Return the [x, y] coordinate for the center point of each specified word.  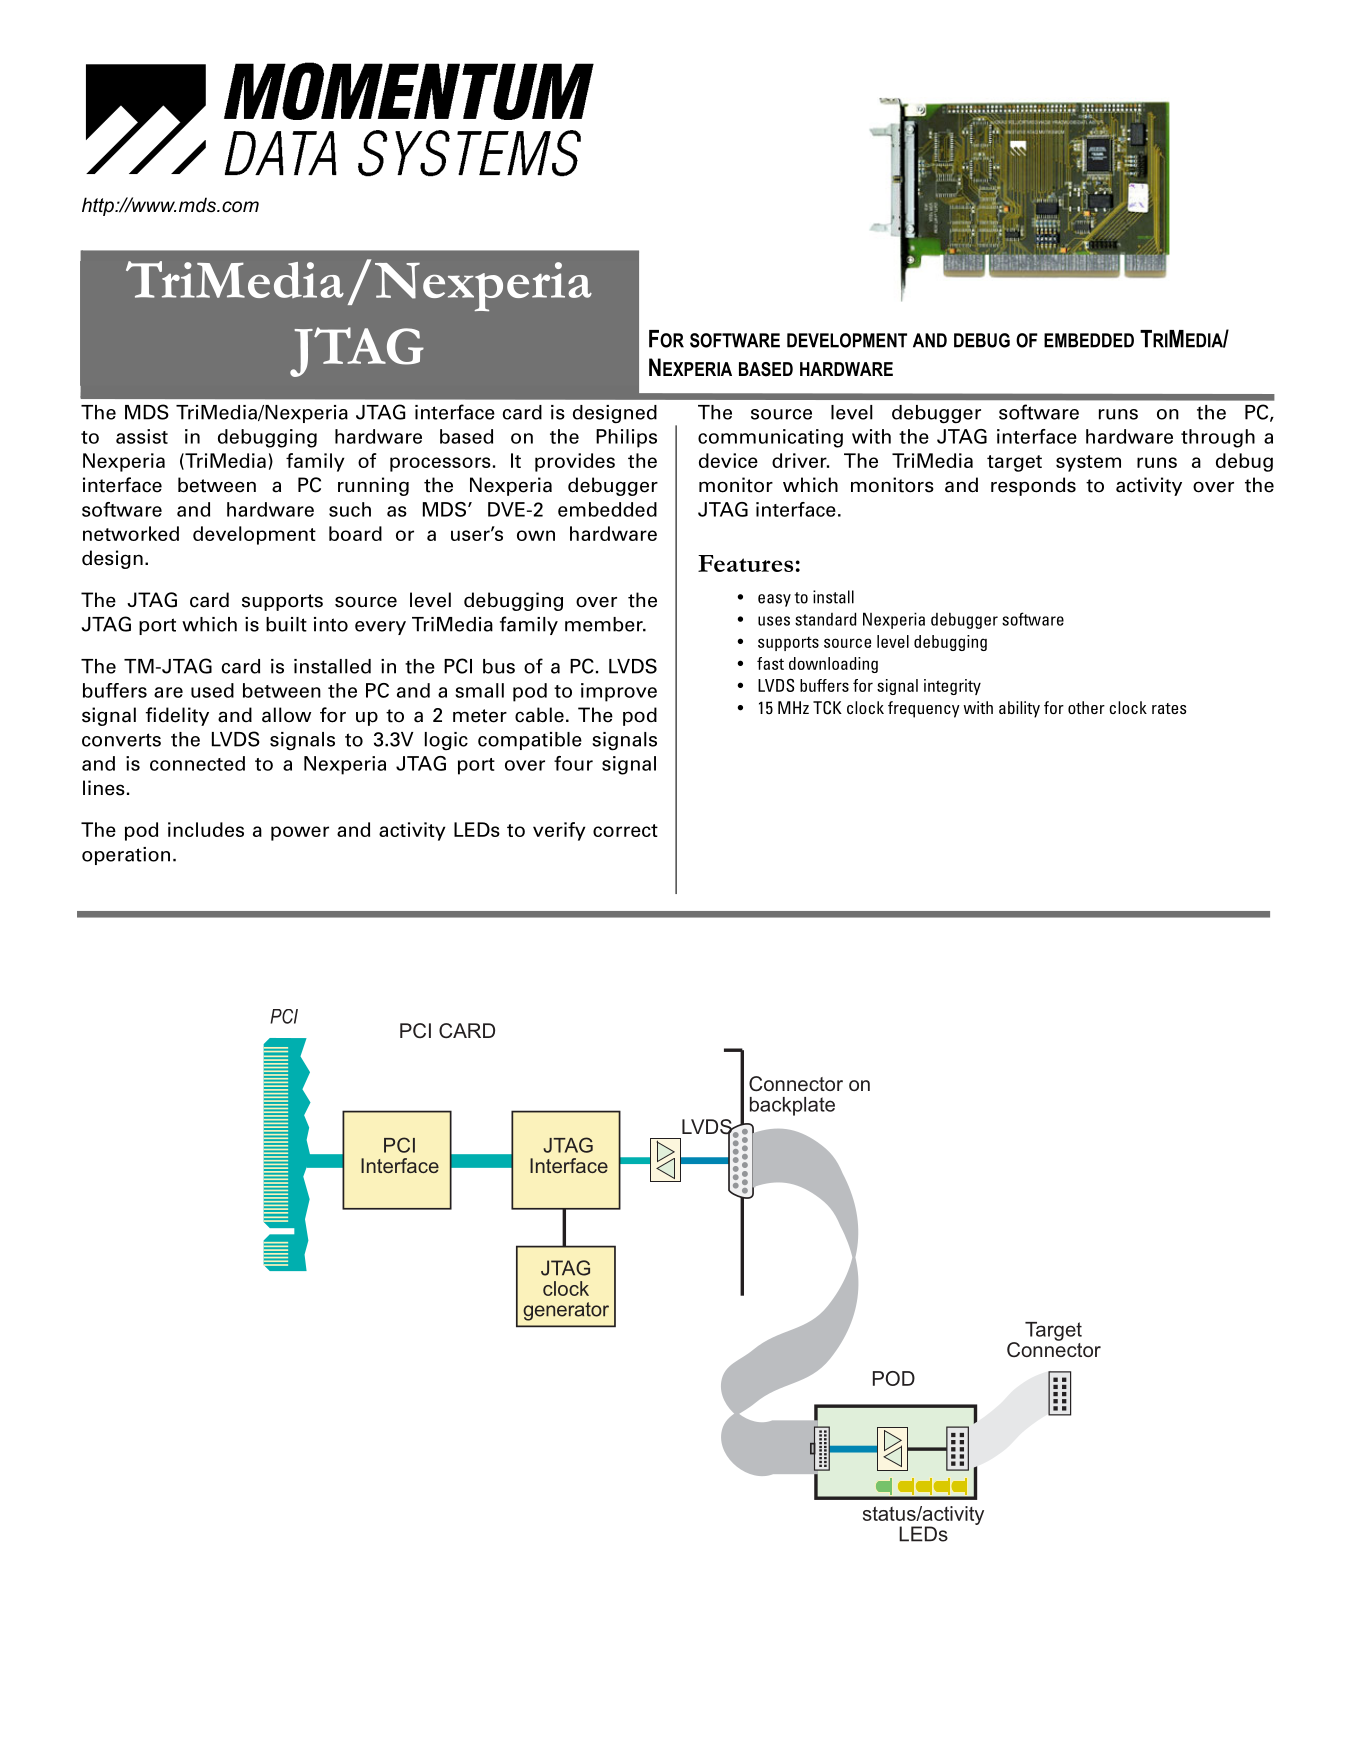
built [286, 624]
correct [625, 830]
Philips [626, 438]
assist [142, 436]
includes [206, 829]
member [605, 624]
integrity [952, 687]
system [1088, 463]
